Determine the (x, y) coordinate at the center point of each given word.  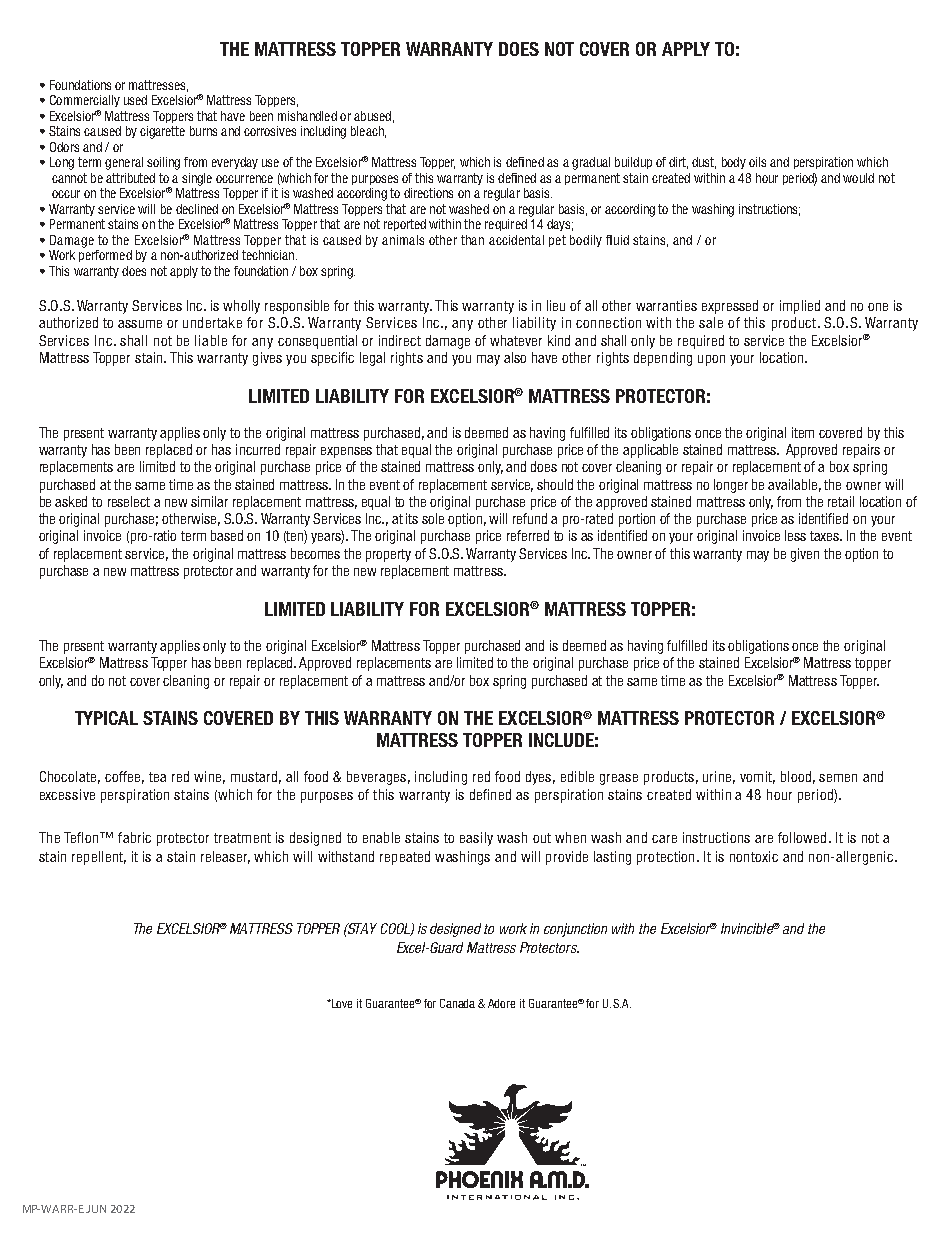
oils (757, 162)
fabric (134, 837)
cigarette (162, 132)
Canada (457, 1003)
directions (428, 193)
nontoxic (754, 856)
